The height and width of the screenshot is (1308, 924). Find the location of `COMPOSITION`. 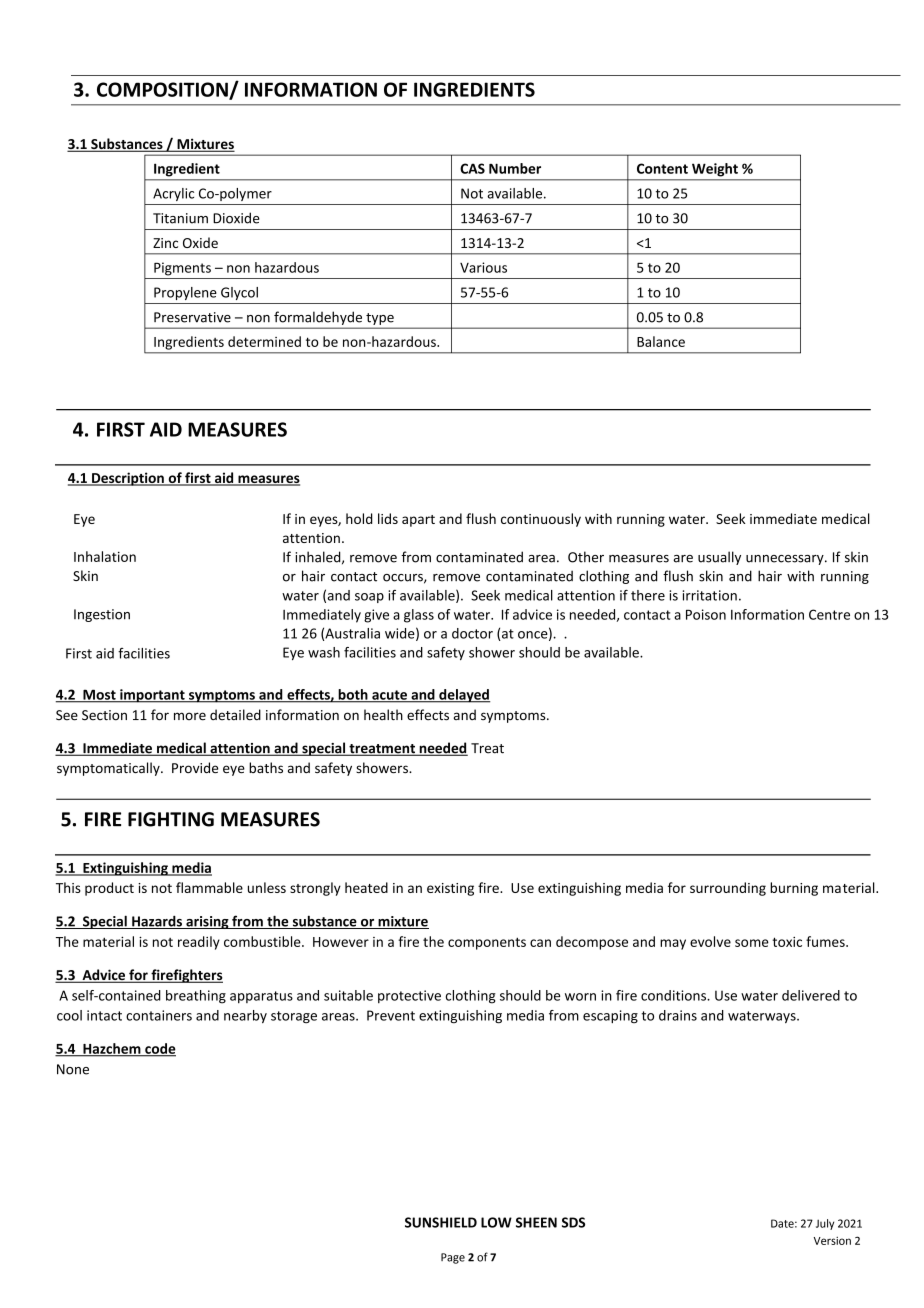

COMPOSITION is located at coordinates (163, 90).
